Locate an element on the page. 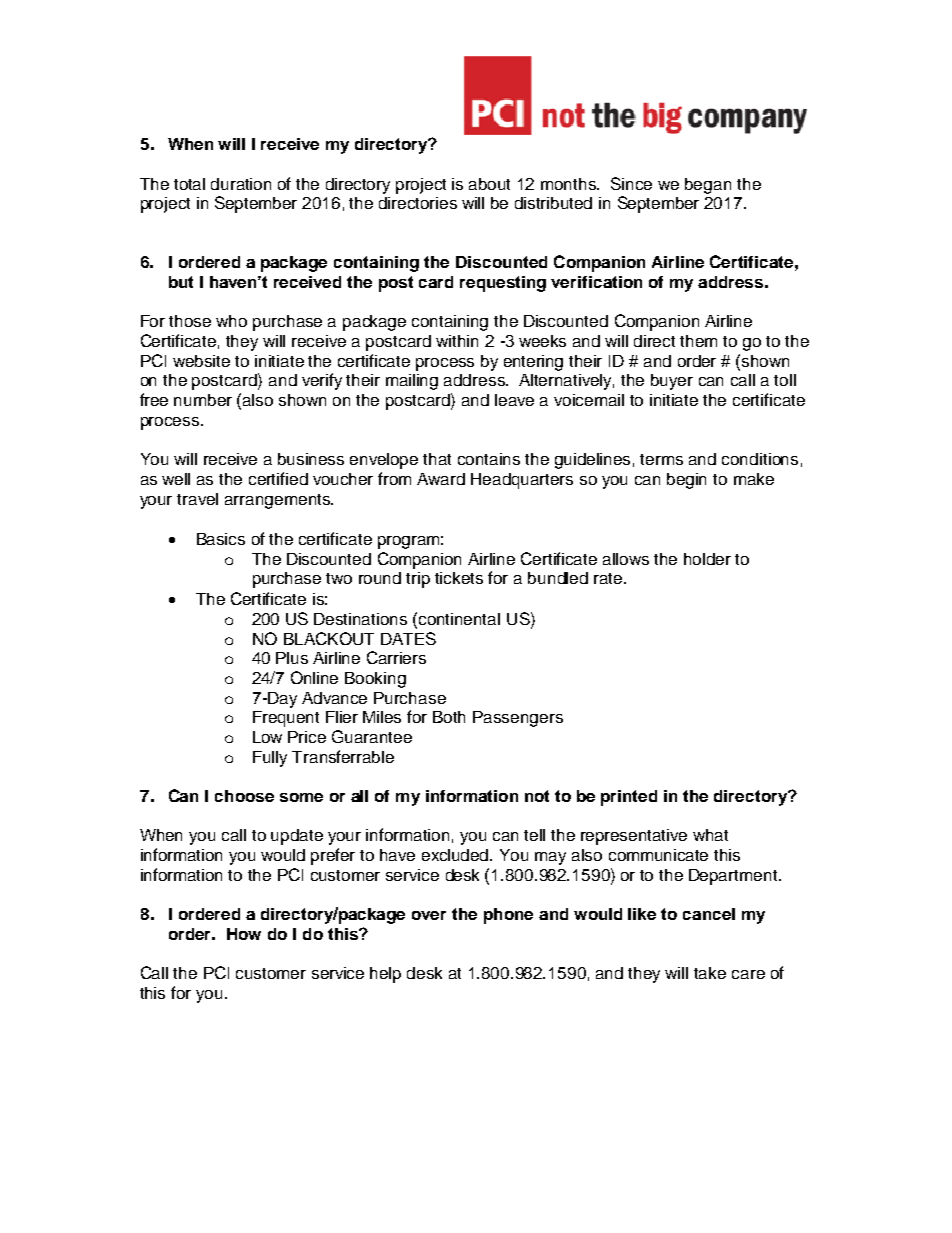 The image size is (952, 1233). began is located at coordinates (708, 186).
